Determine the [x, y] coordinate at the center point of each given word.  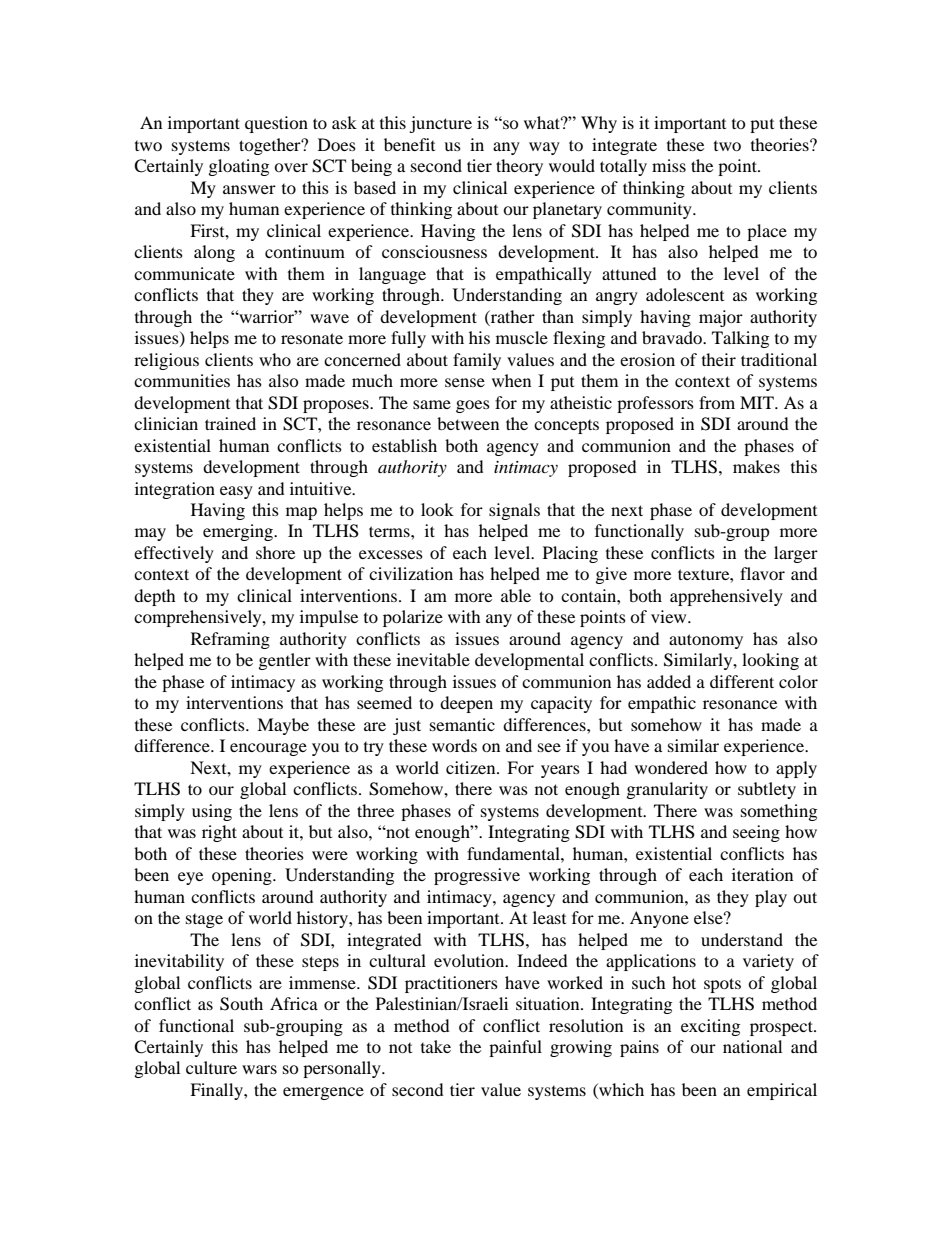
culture [211, 1067]
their [719, 359]
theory [519, 167]
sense [465, 382]
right [219, 833]
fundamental [514, 853]
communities [182, 380]
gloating [239, 167]
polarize [413, 618]
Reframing [230, 640]
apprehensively [726, 597]
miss [669, 165]
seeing [756, 833]
